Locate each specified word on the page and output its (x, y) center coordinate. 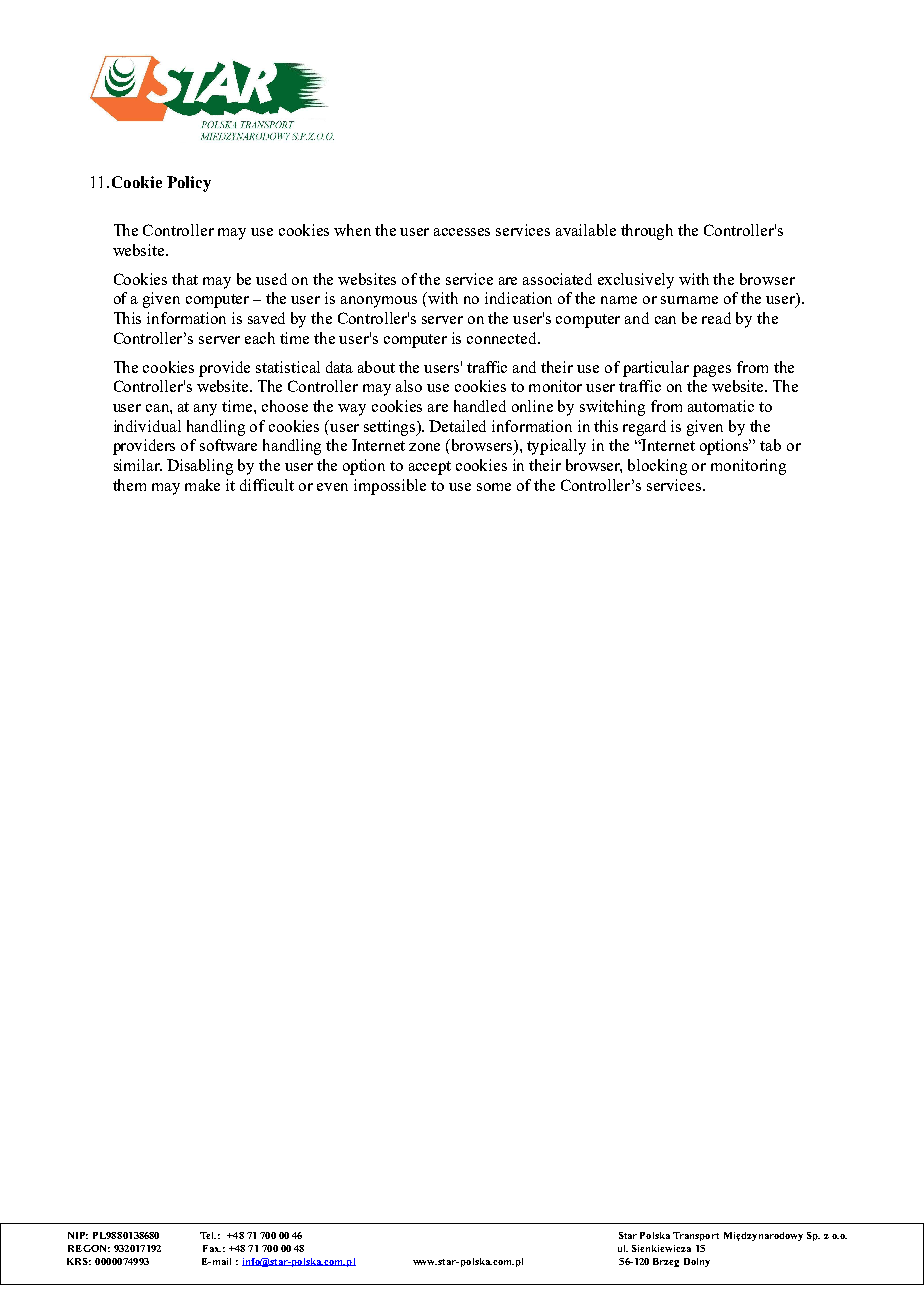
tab (770, 445)
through (647, 232)
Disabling (200, 467)
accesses (462, 232)
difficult (267, 485)
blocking (657, 467)
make (202, 485)
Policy (189, 184)
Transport (696, 1236)
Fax (212, 1248)
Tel (208, 1235)
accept (430, 468)
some (494, 487)
